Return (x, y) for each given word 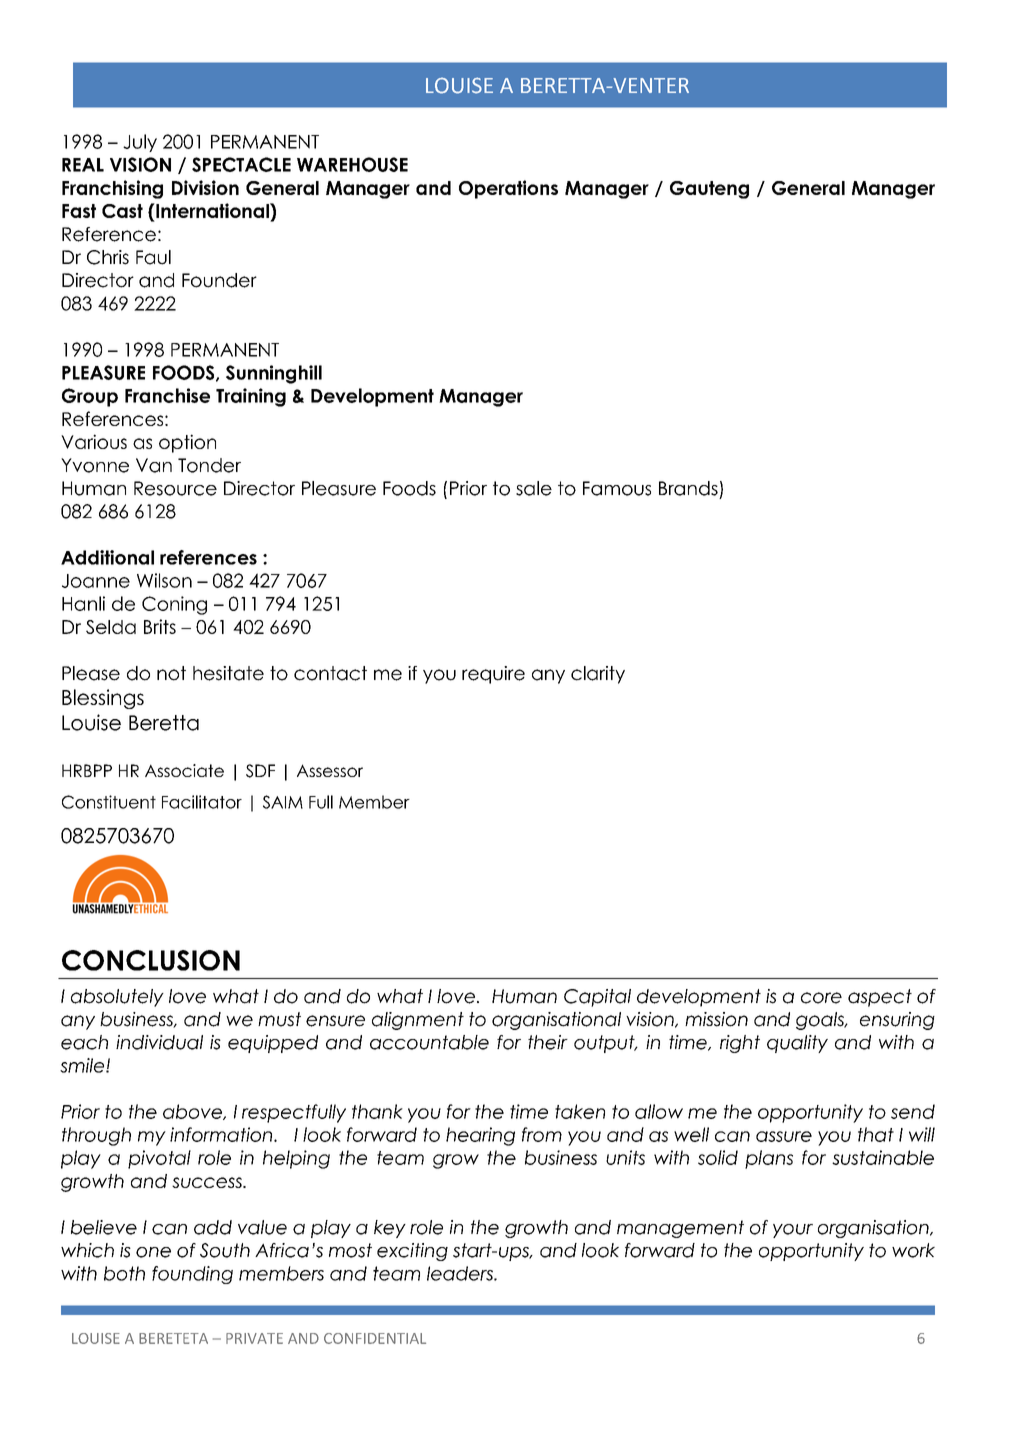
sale (534, 488)
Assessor (330, 770)
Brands (688, 488)
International (212, 210)
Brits (160, 626)
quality (797, 1044)
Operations (508, 189)
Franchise (167, 395)
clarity (598, 675)
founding (192, 1275)
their (548, 1042)
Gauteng (709, 190)
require (493, 675)
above (193, 1112)
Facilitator (202, 802)
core (821, 998)
